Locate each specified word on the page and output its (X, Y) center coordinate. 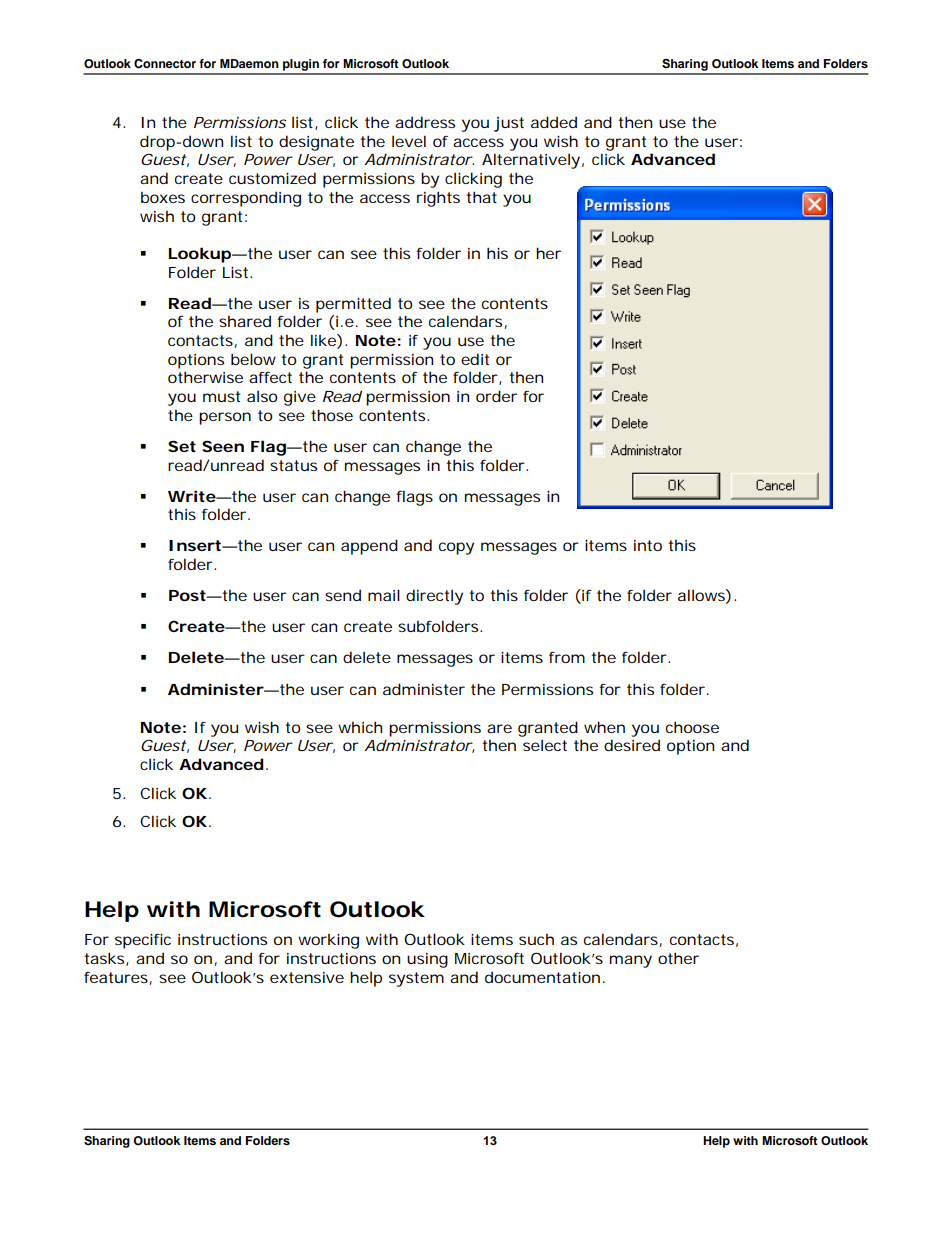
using (427, 960)
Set (182, 446)
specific (143, 941)
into (648, 545)
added (554, 122)
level (409, 141)
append (369, 547)
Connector (165, 64)
